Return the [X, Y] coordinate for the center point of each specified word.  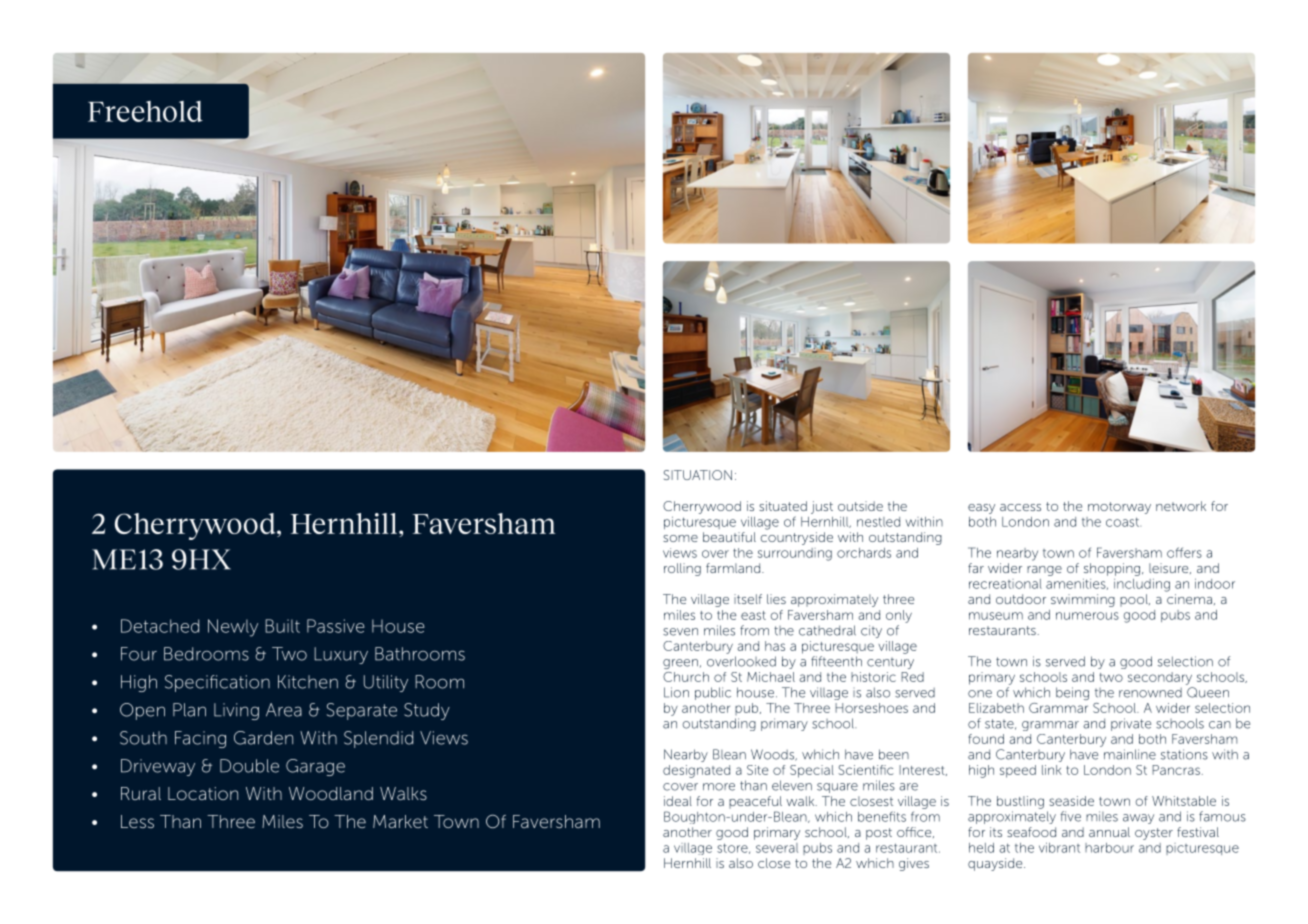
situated [783, 506]
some [680, 538]
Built [282, 626]
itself [748, 599]
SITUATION [697, 475]
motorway [1119, 508]
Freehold [145, 111]
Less [137, 821]
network [1181, 506]
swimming [1083, 600]
